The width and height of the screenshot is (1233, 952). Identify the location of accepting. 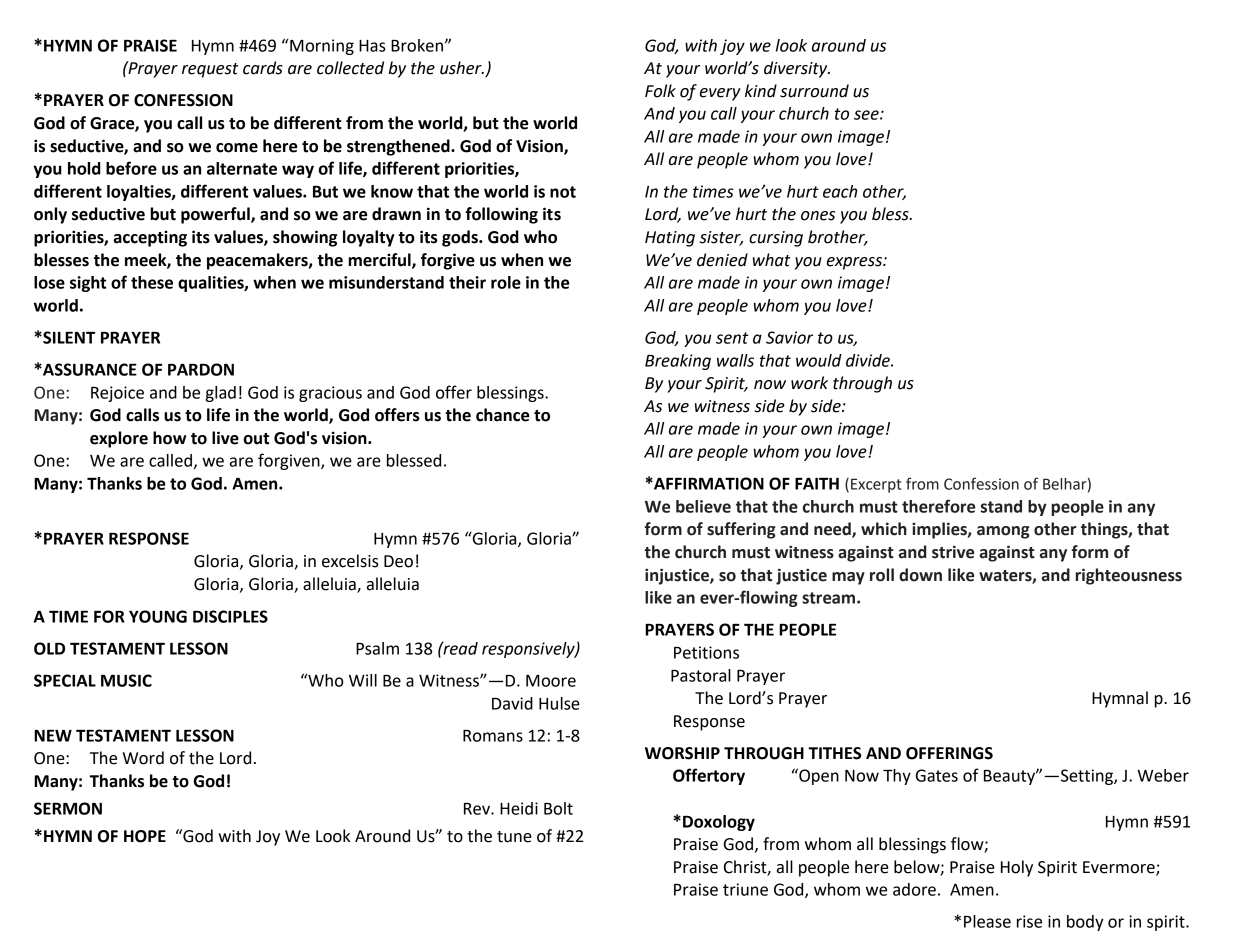
(150, 238).
